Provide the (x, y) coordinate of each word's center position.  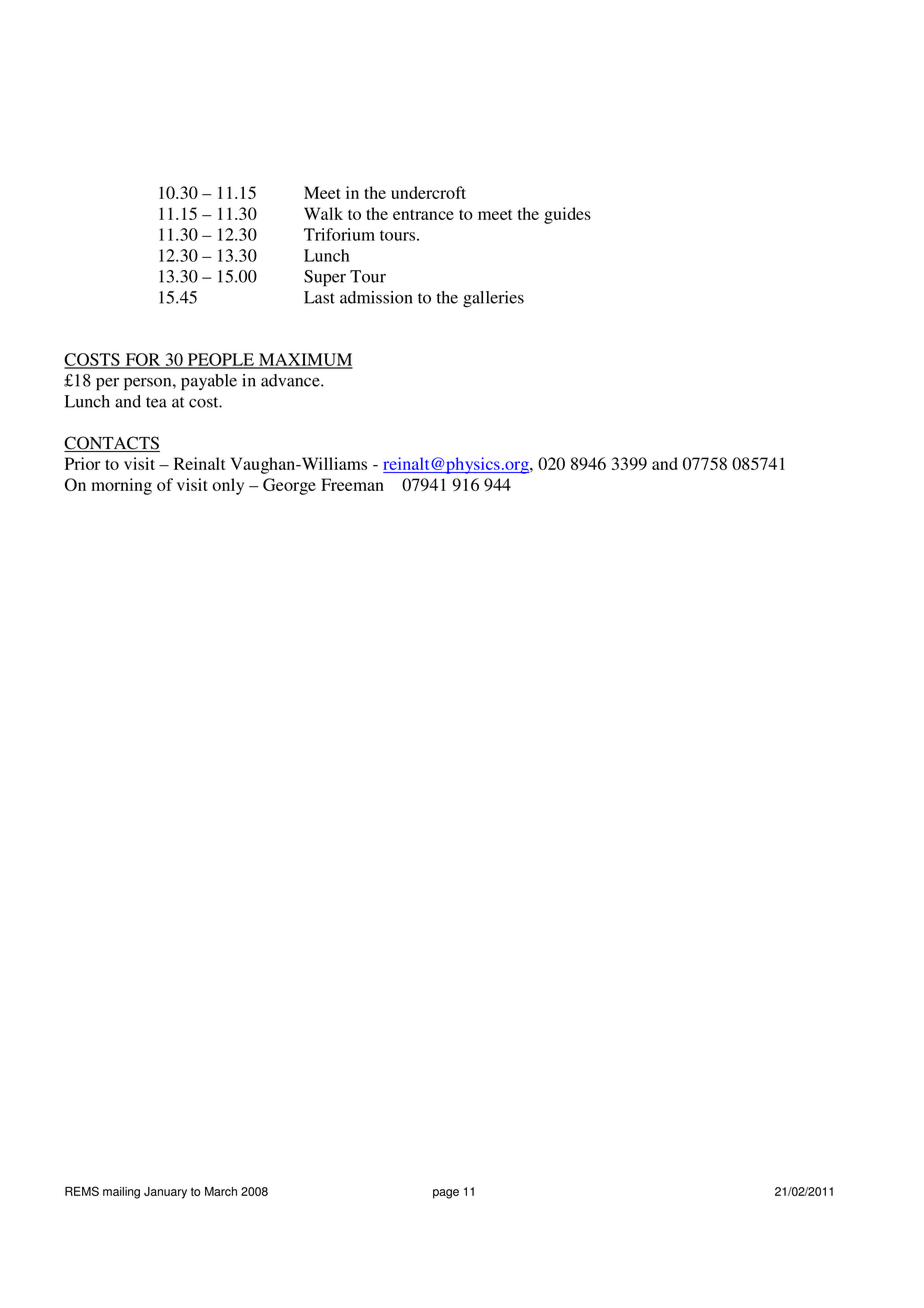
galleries (493, 299)
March (221, 1191)
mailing (121, 1193)
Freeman (352, 484)
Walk (323, 213)
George (289, 486)
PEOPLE (220, 360)
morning (121, 486)
